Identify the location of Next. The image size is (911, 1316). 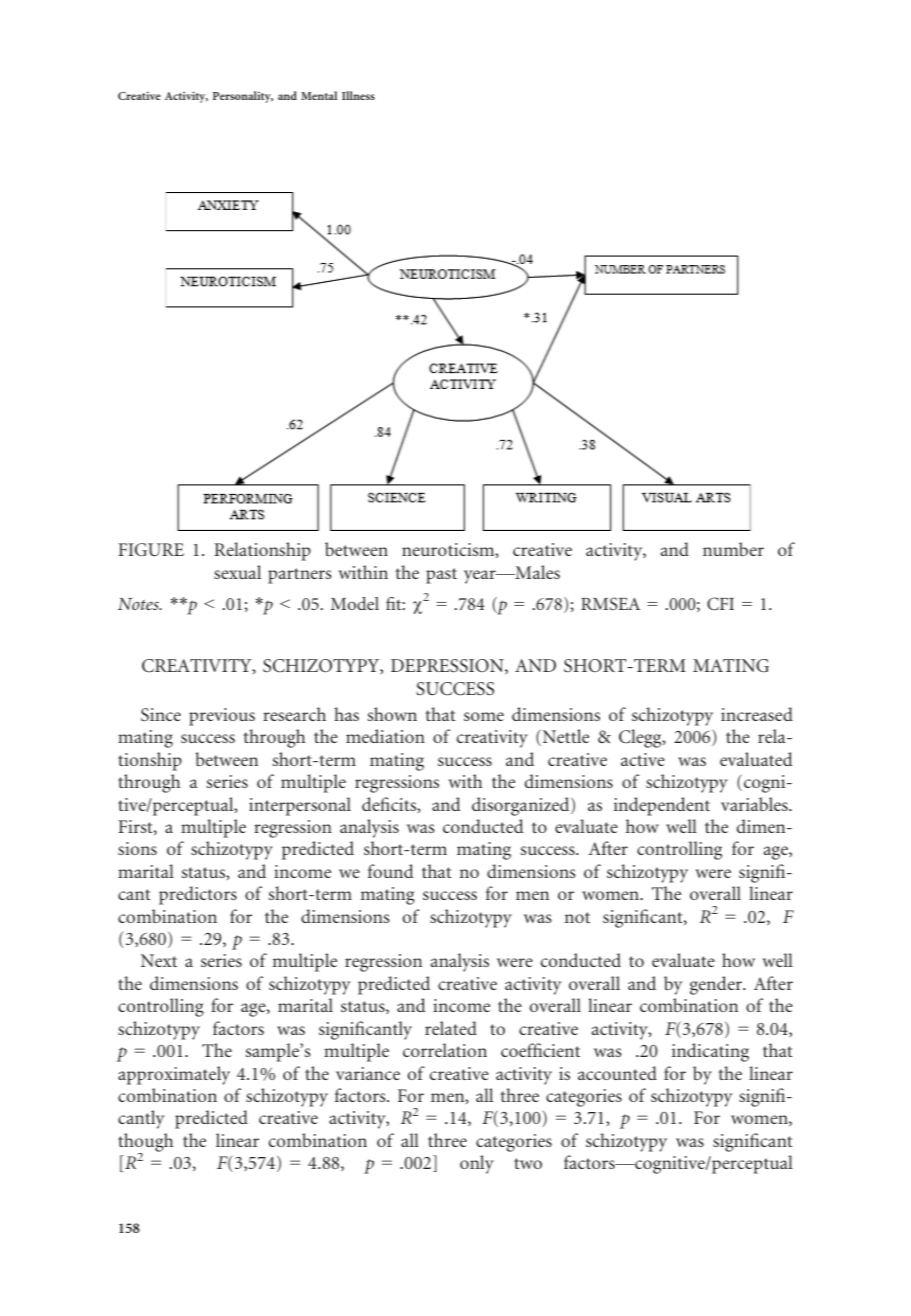
(159, 960).
